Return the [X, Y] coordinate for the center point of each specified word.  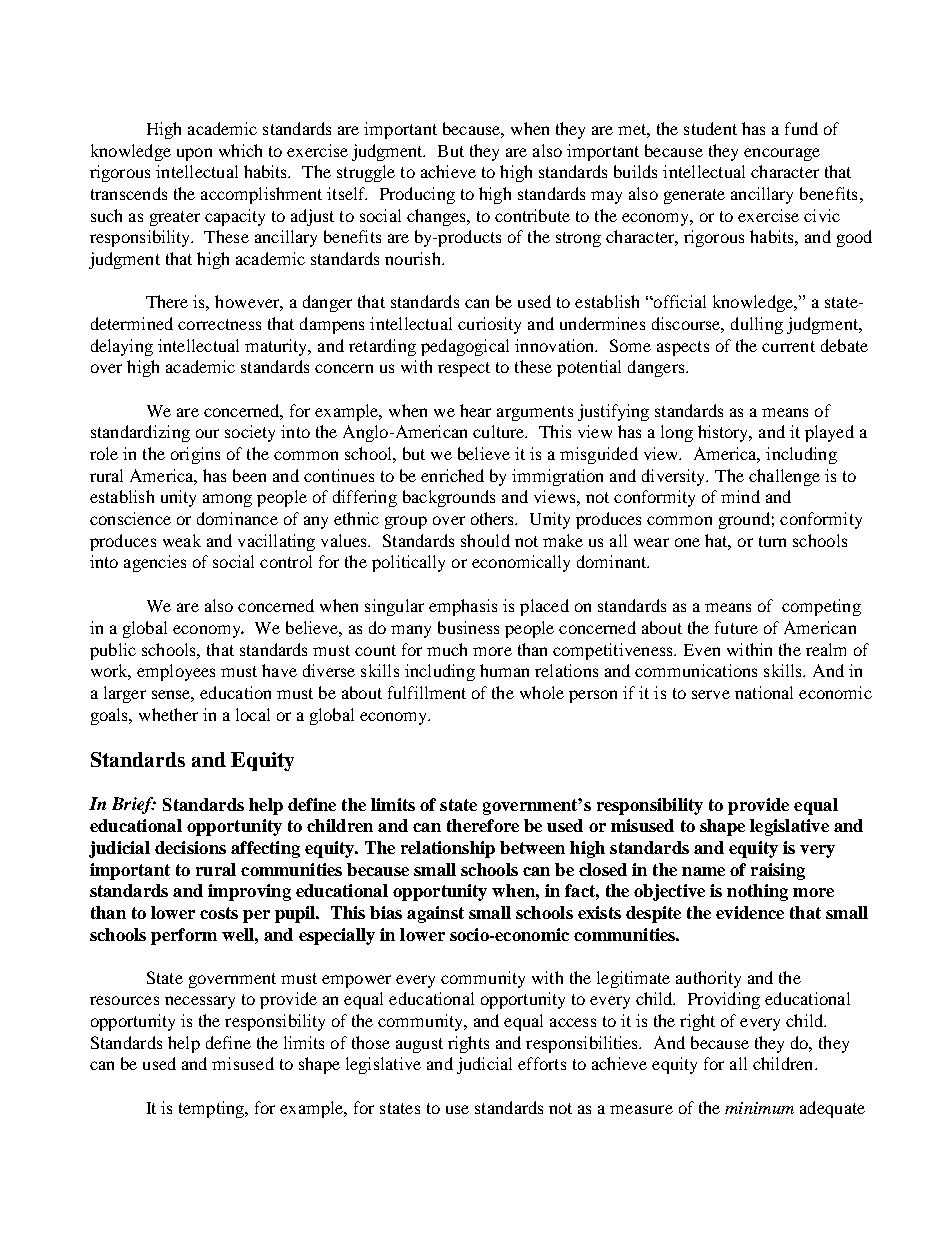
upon [194, 154]
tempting [213, 1109]
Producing [417, 195]
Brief [134, 805]
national [764, 692]
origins [195, 455]
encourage [782, 154]
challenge [784, 477]
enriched [452, 475]
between [532, 847]
